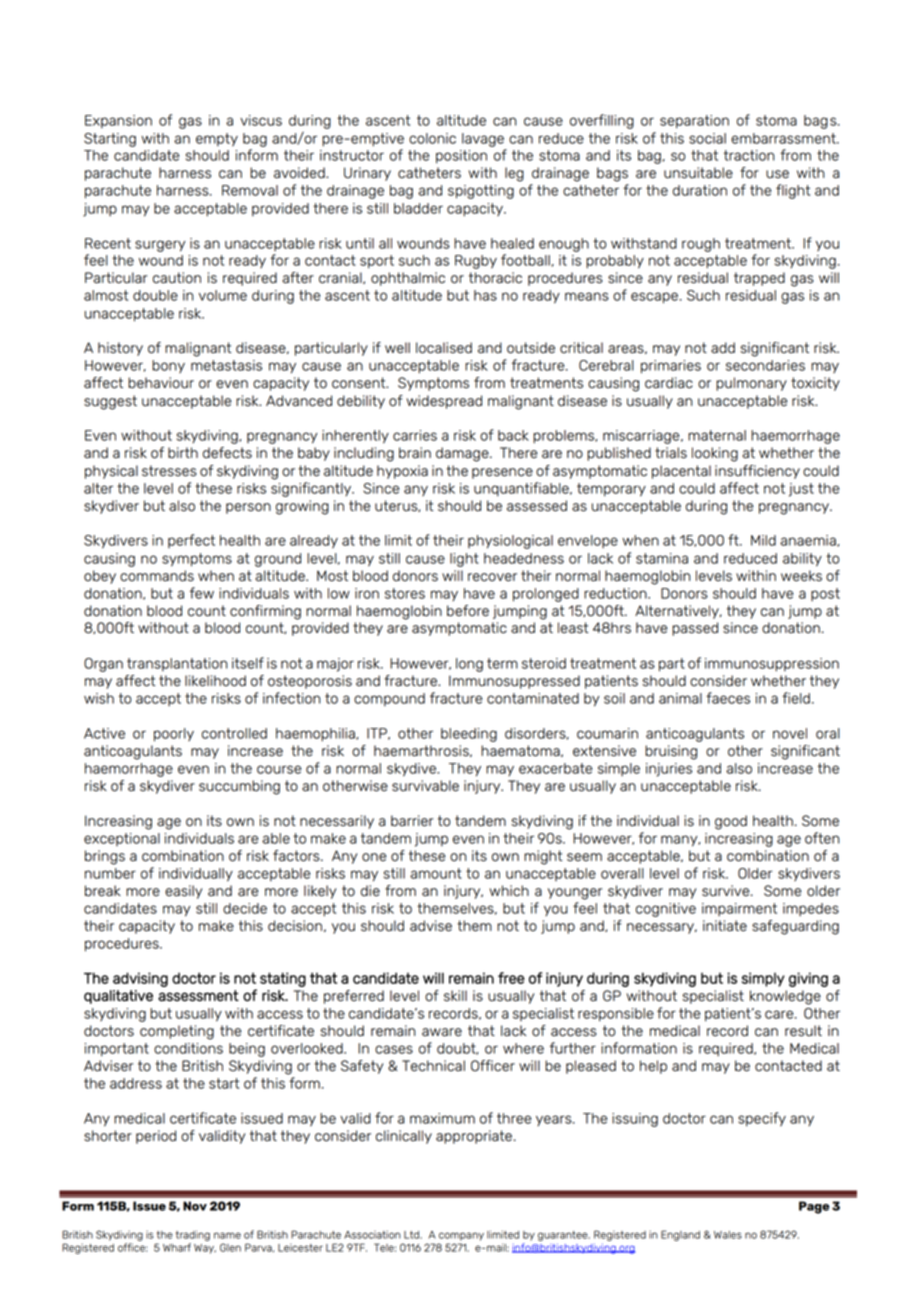 This screenshot has height=1309, width=924. I want to click on survive, so click(727, 891).
